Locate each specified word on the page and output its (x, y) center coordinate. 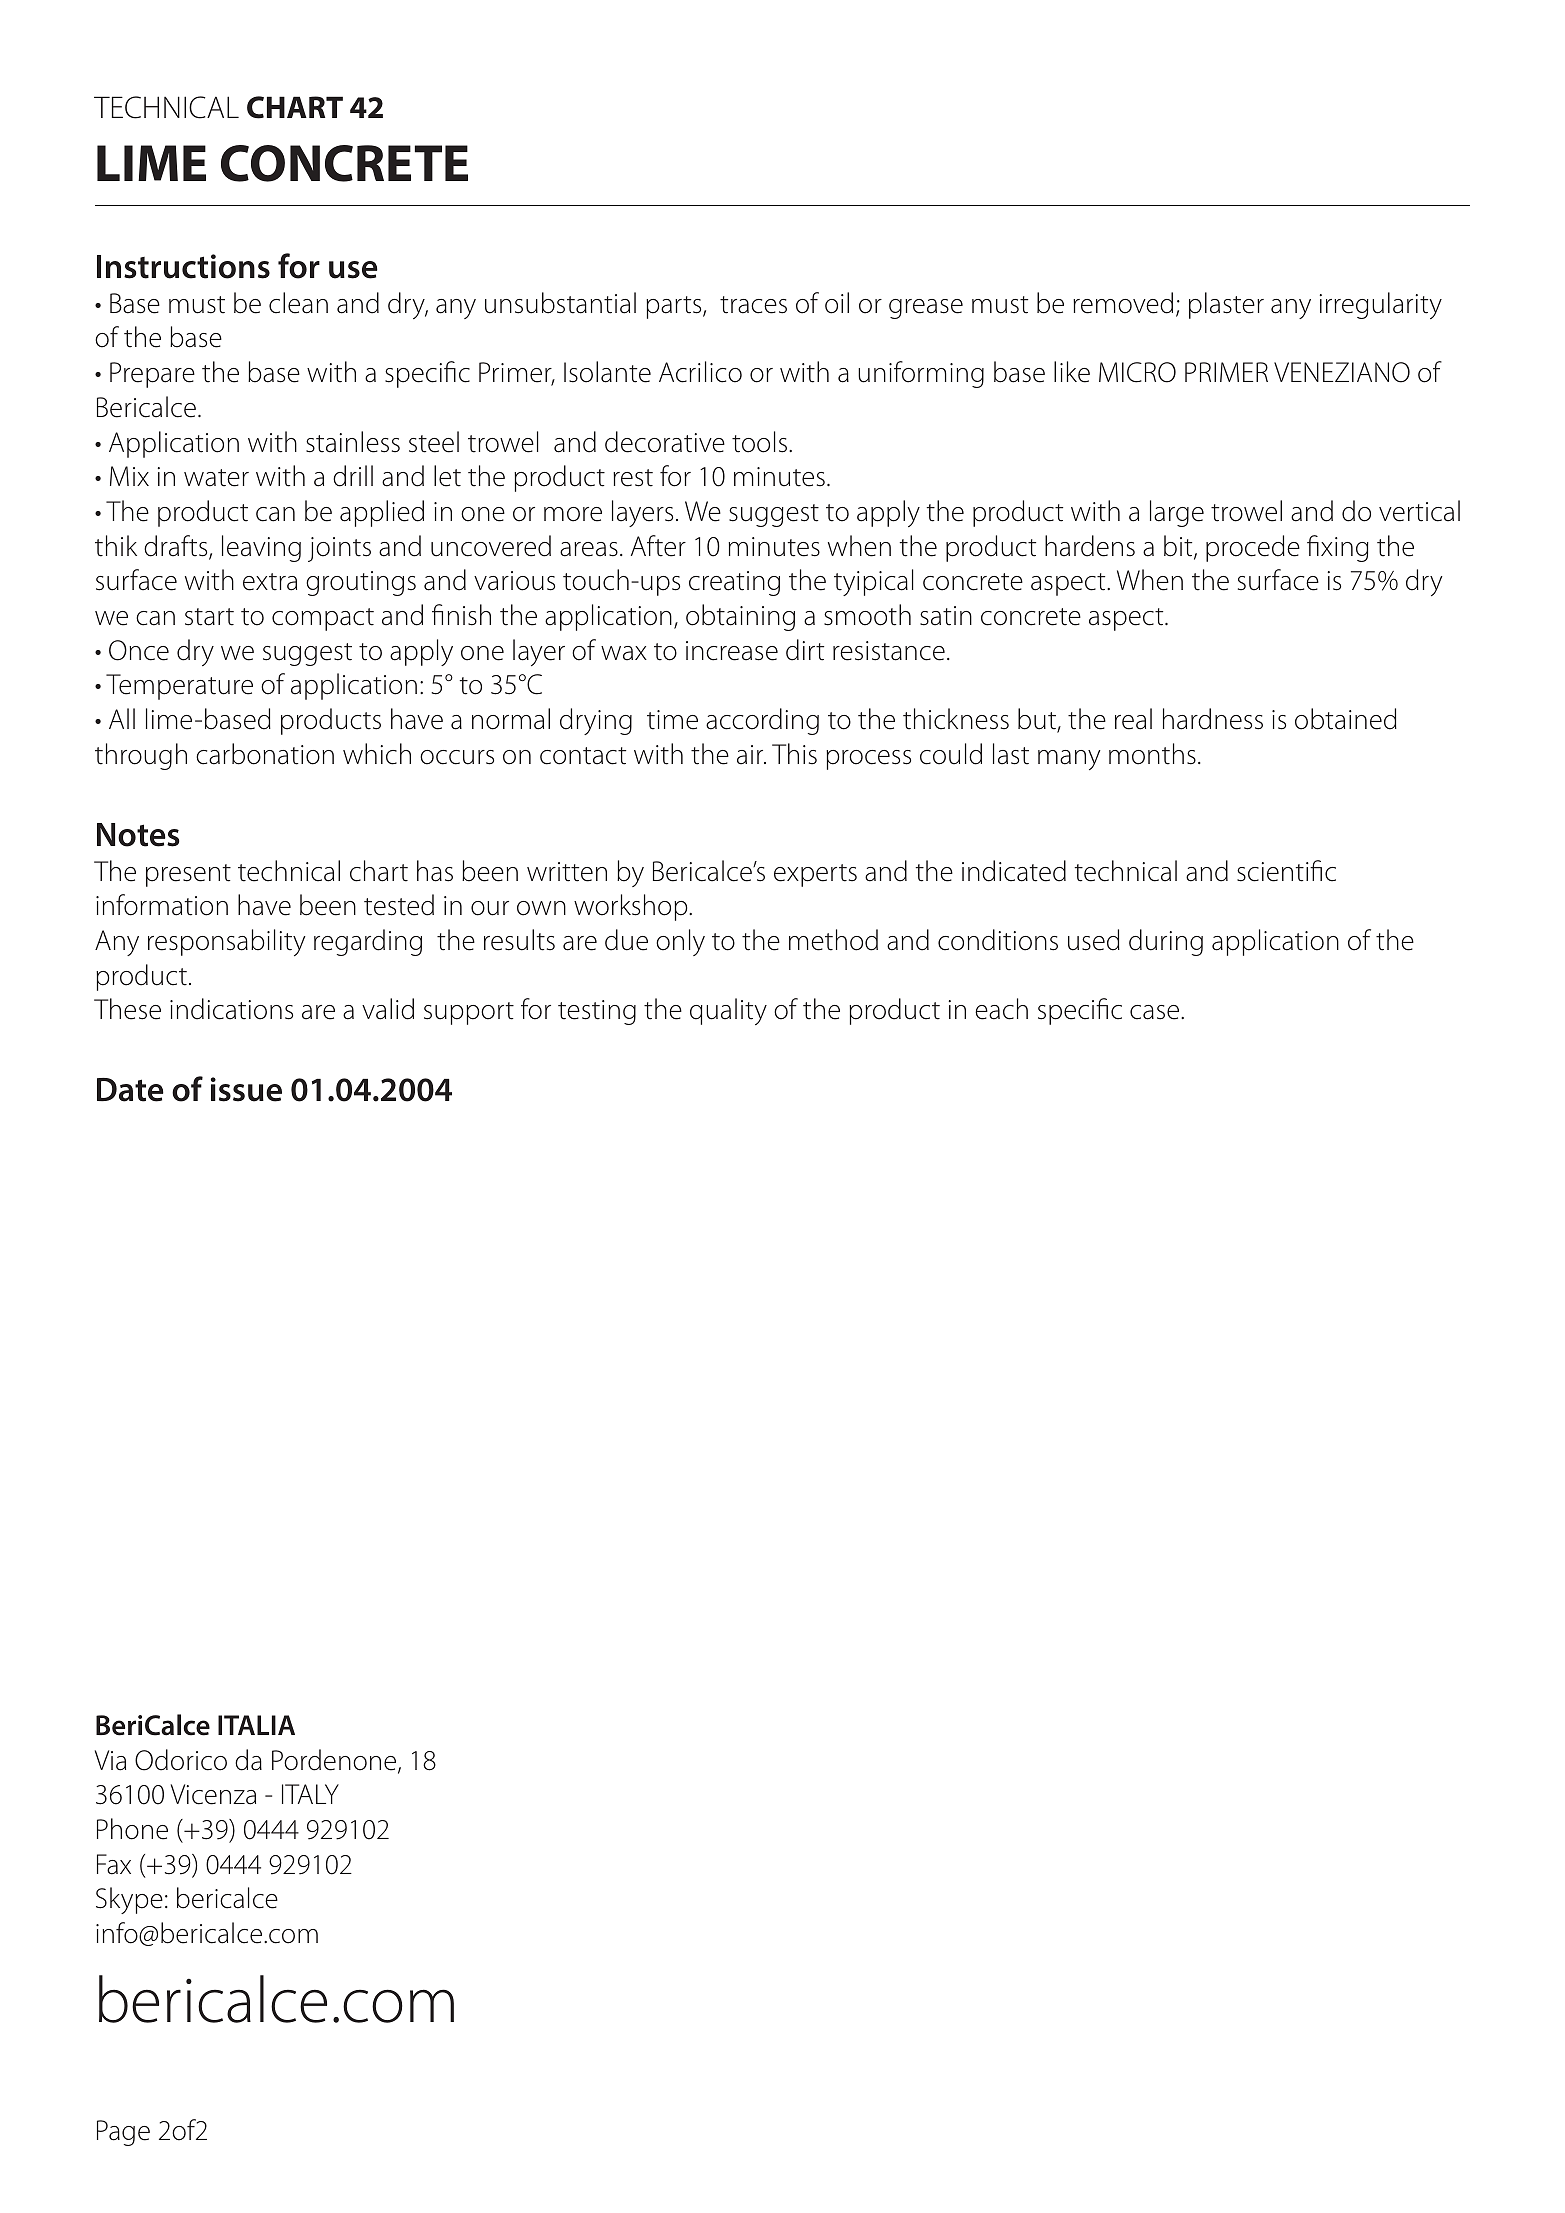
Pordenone (335, 1761)
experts (815, 875)
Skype (129, 1900)
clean (298, 303)
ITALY (310, 1794)
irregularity (1381, 305)
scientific (1286, 871)
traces (753, 305)
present (188, 875)
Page (123, 2133)
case (1156, 1012)
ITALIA (256, 1725)
